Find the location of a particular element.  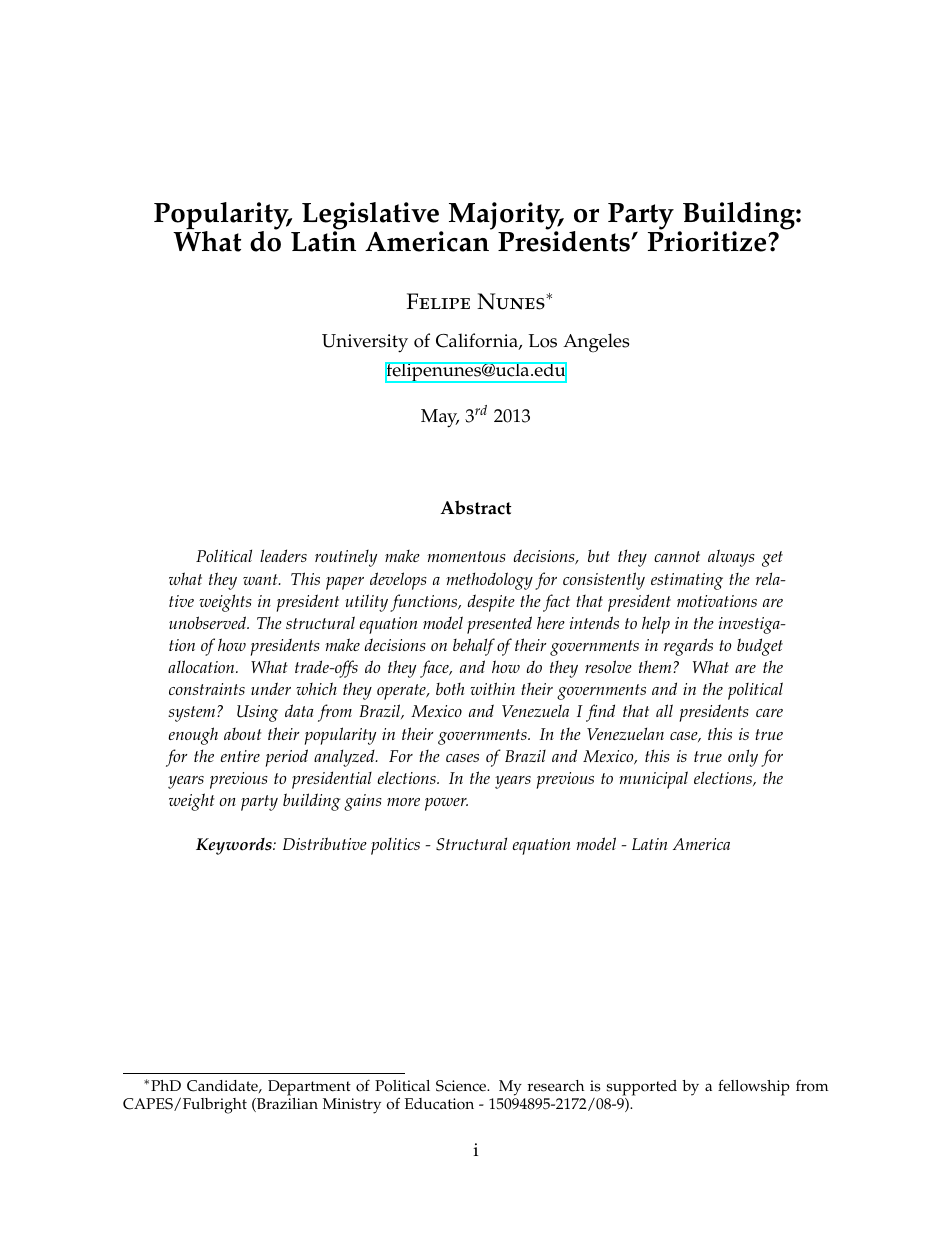

Prioritize is located at coordinates (708, 241).
